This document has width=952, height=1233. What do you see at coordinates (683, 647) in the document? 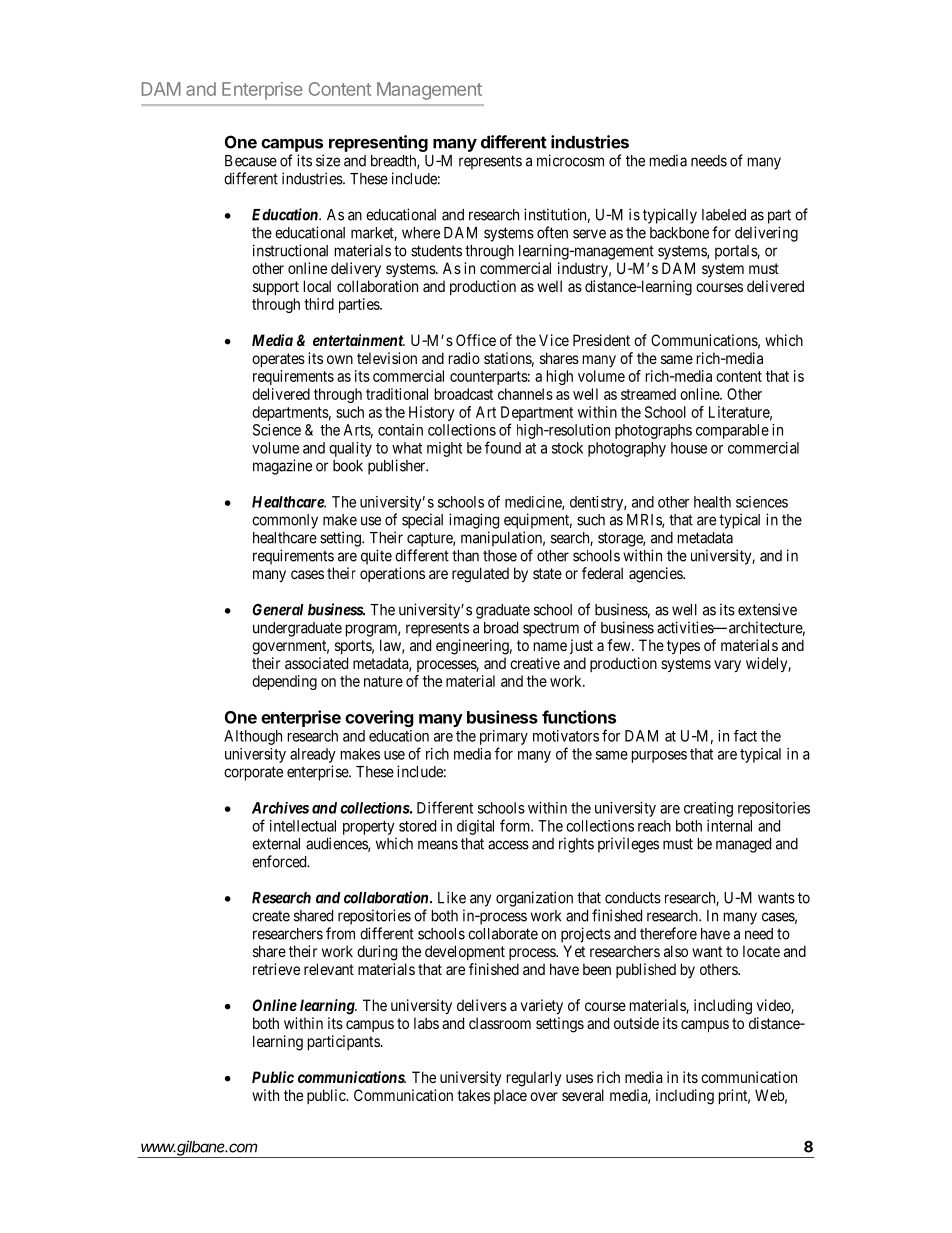
I see `types` at bounding box center [683, 647].
